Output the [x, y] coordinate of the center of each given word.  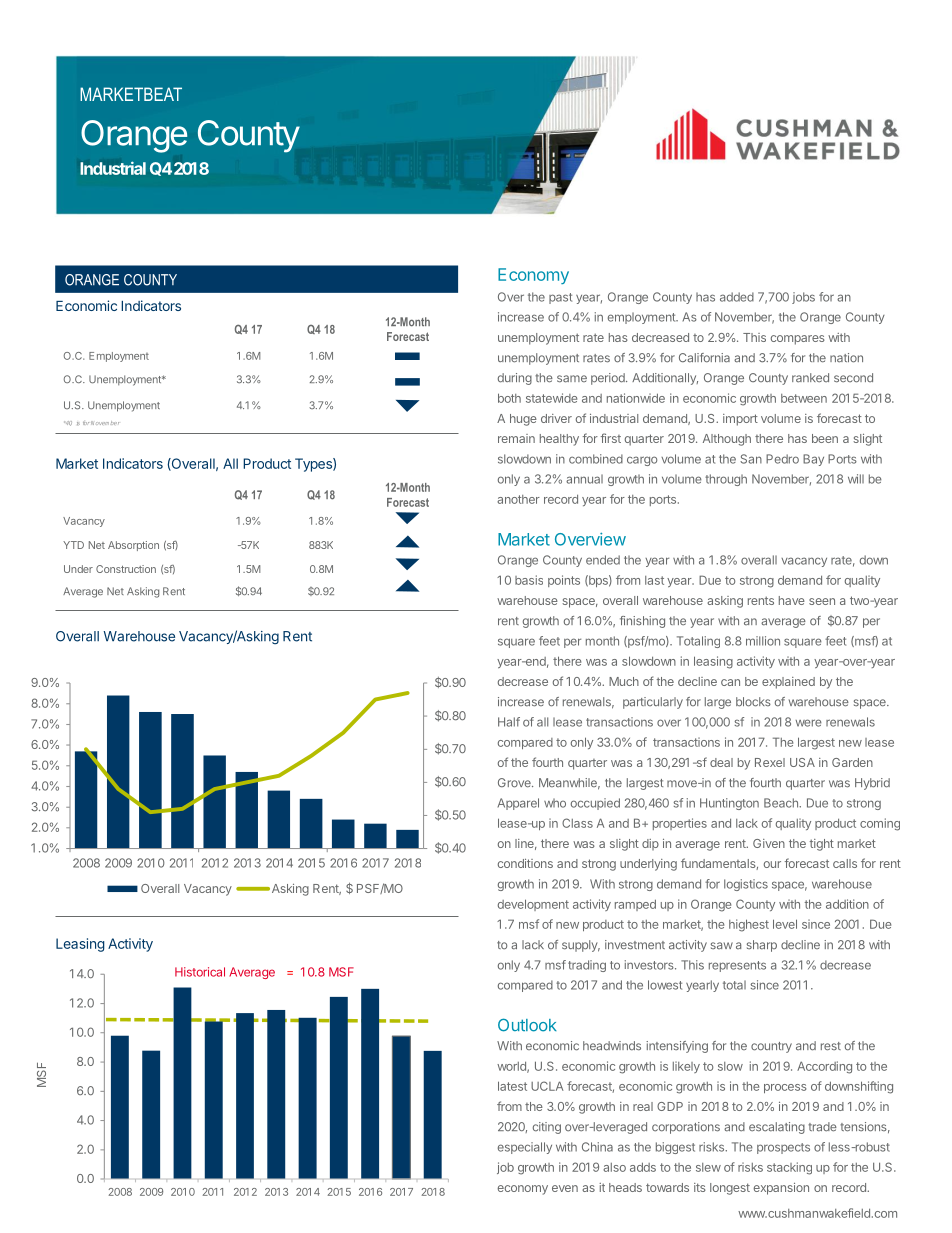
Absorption [133, 546]
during [515, 379]
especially [525, 1148]
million [763, 641]
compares [798, 340]
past [560, 298]
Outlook [527, 1025]
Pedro [782, 459]
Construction [126, 569]
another [518, 499]
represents [737, 966]
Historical [200, 972]
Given [769, 843]
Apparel [518, 804]
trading [587, 966]
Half [509, 722]
